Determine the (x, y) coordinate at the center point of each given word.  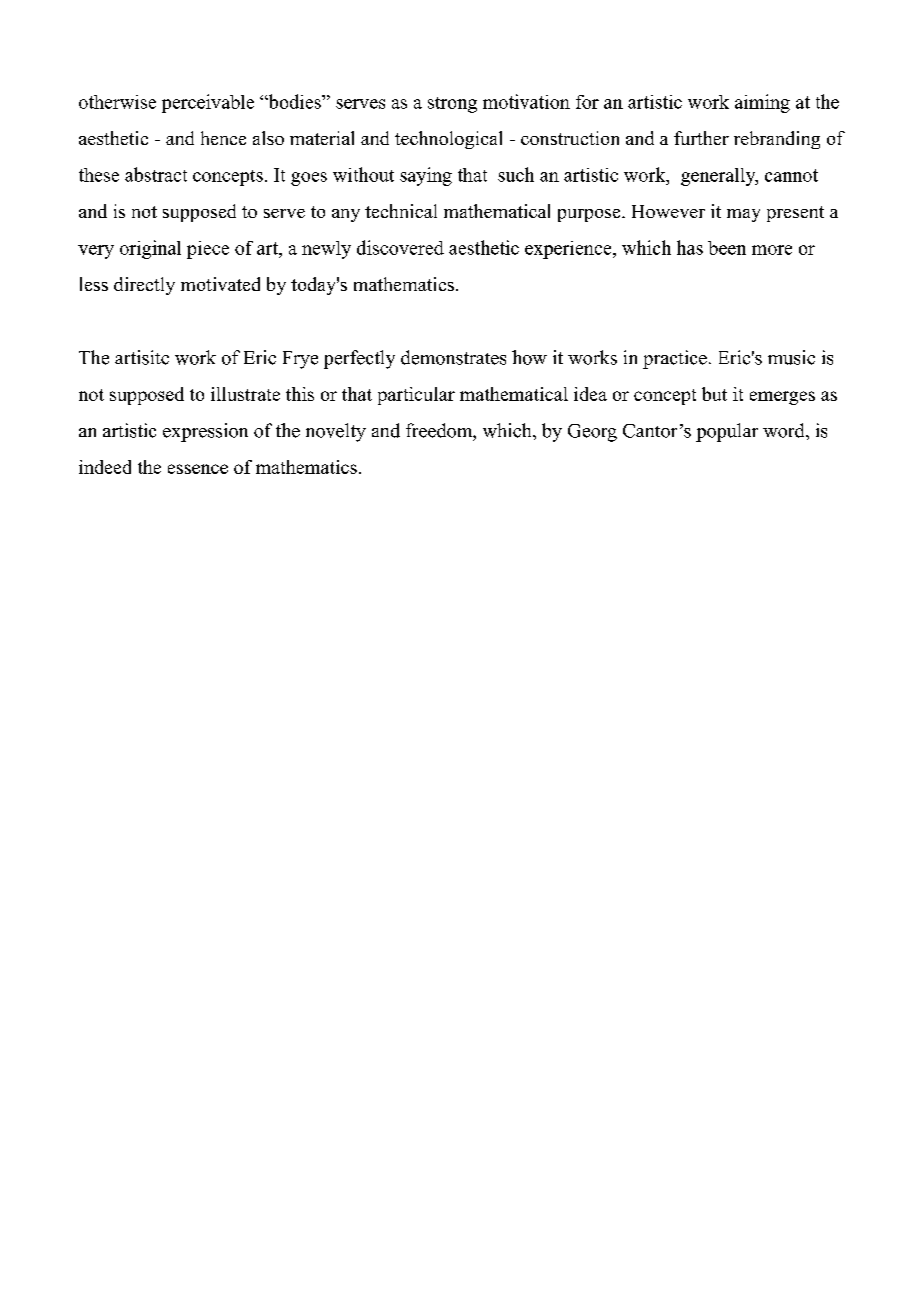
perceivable (208, 103)
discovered (400, 247)
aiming (762, 103)
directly (144, 286)
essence (198, 469)
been (727, 248)
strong (452, 105)
